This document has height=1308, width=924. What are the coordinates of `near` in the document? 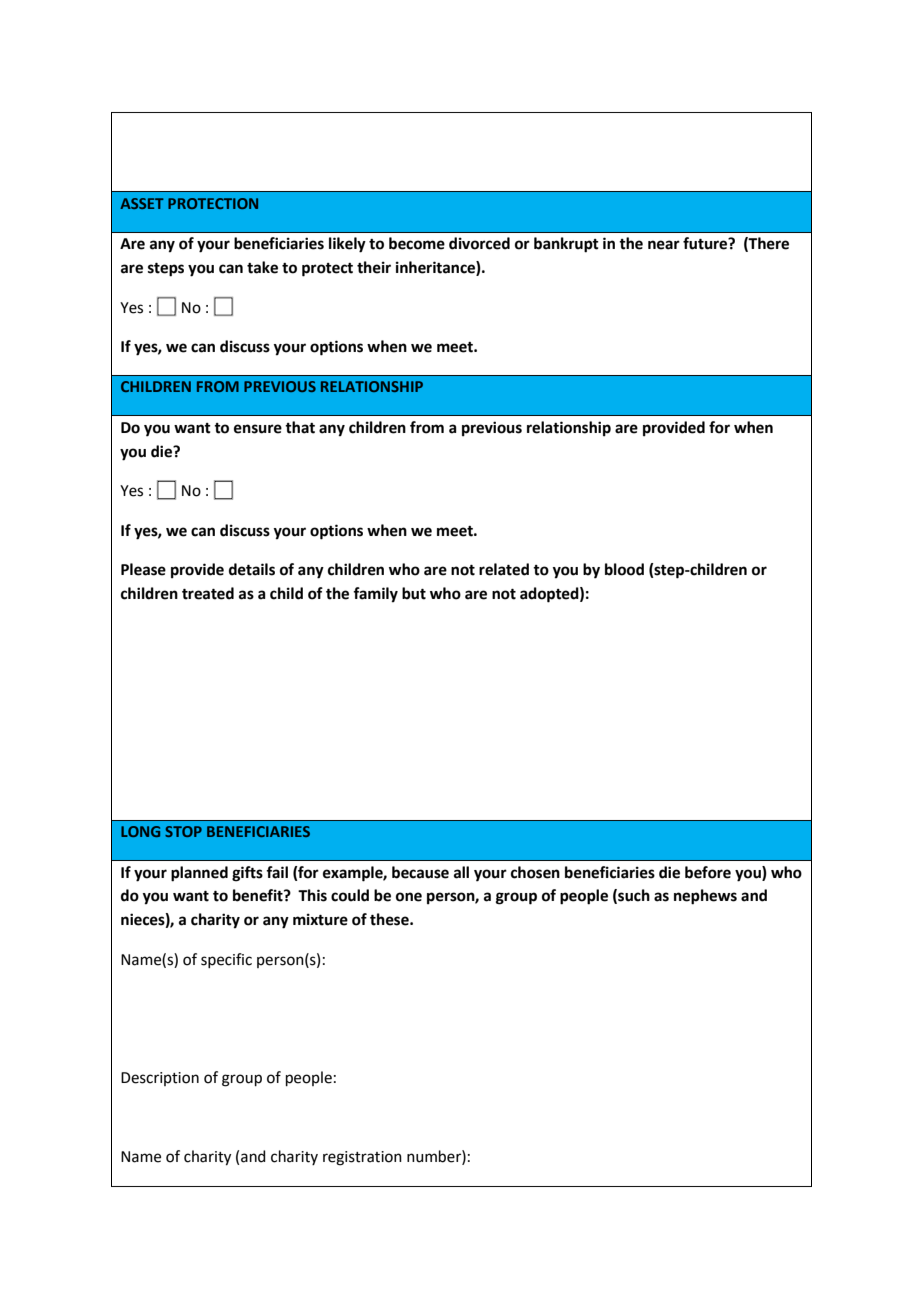 It's located at (664, 245).
